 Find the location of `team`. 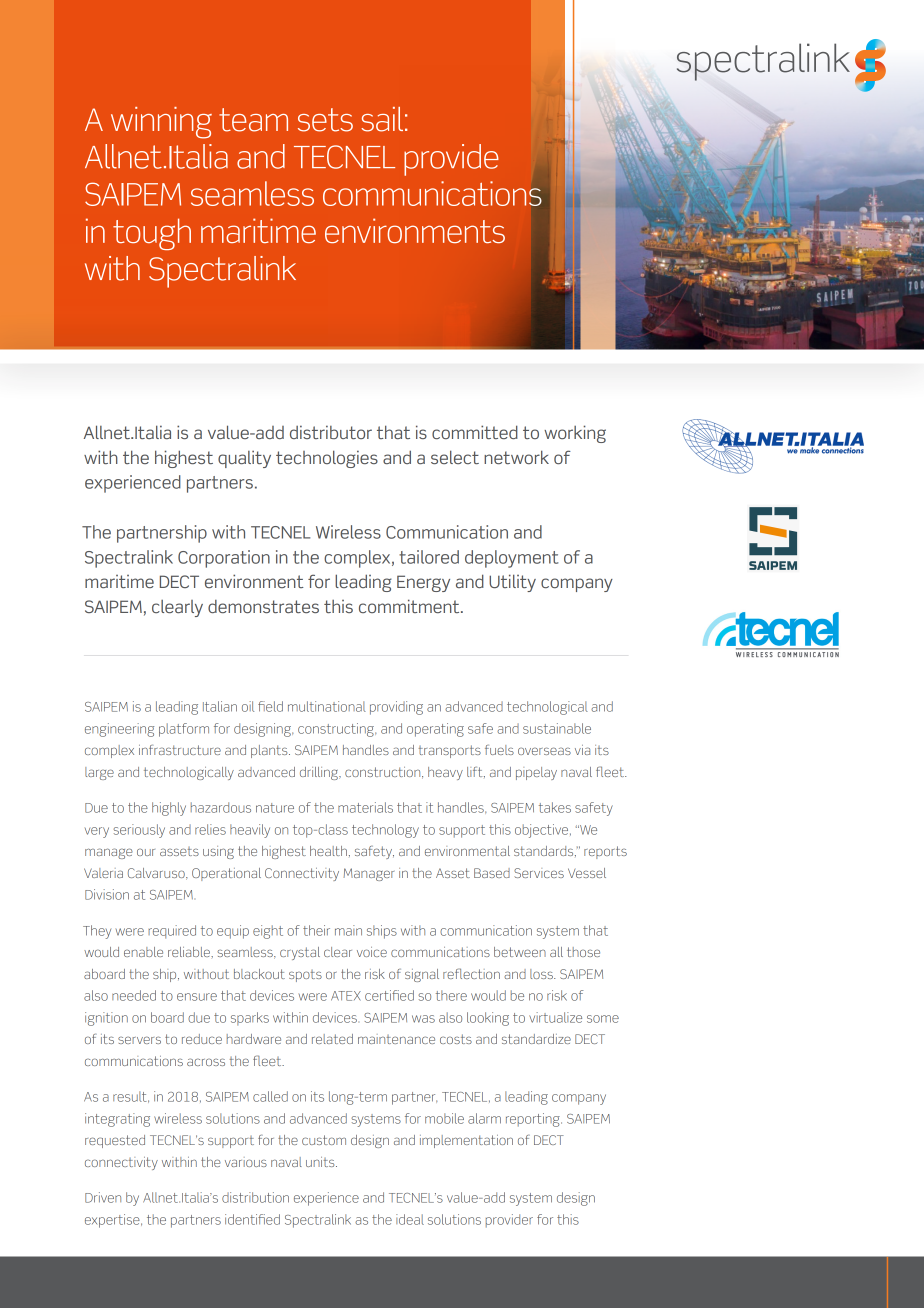

team is located at coordinates (253, 120).
